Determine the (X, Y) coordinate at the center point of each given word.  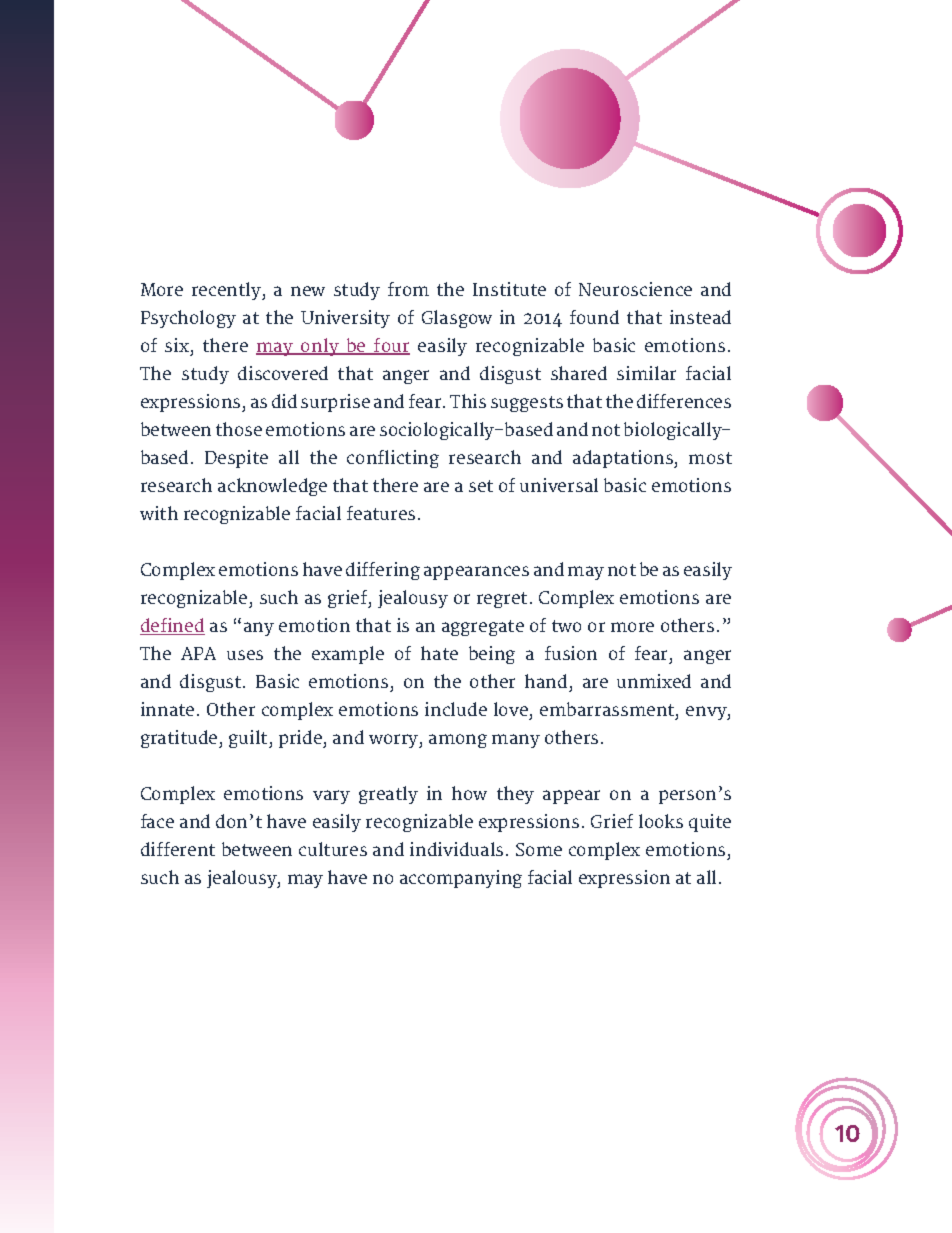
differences (684, 401)
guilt (249, 739)
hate (439, 653)
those (239, 429)
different (178, 849)
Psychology (188, 319)
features (381, 513)
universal (559, 485)
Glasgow (457, 319)
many (516, 741)
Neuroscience (635, 289)
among (458, 741)
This (468, 401)
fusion (571, 653)
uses (245, 655)
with (159, 513)
